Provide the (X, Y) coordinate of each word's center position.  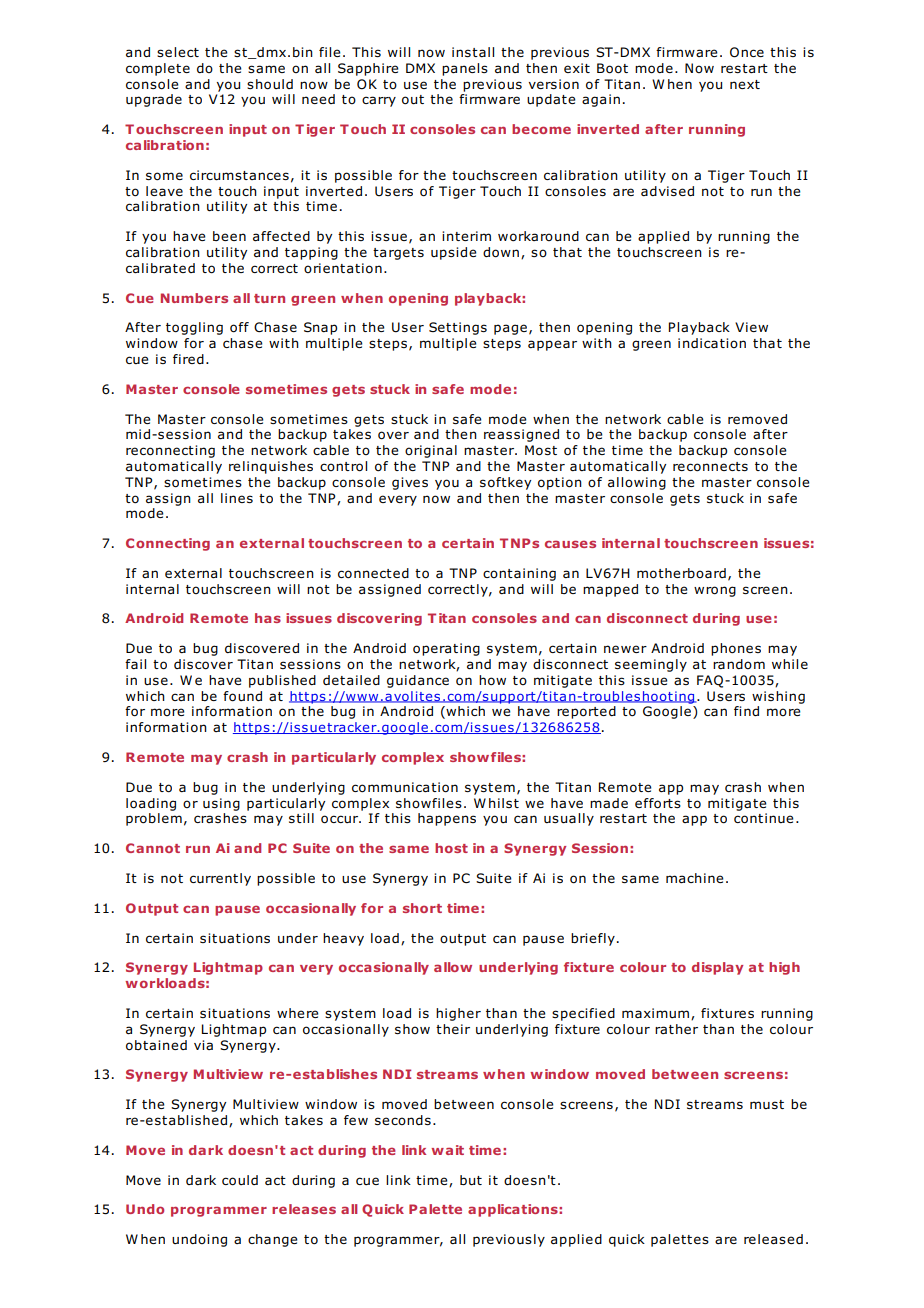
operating (446, 649)
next (745, 84)
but (471, 1180)
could (240, 1180)
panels (465, 69)
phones (736, 649)
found (242, 696)
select (178, 52)
